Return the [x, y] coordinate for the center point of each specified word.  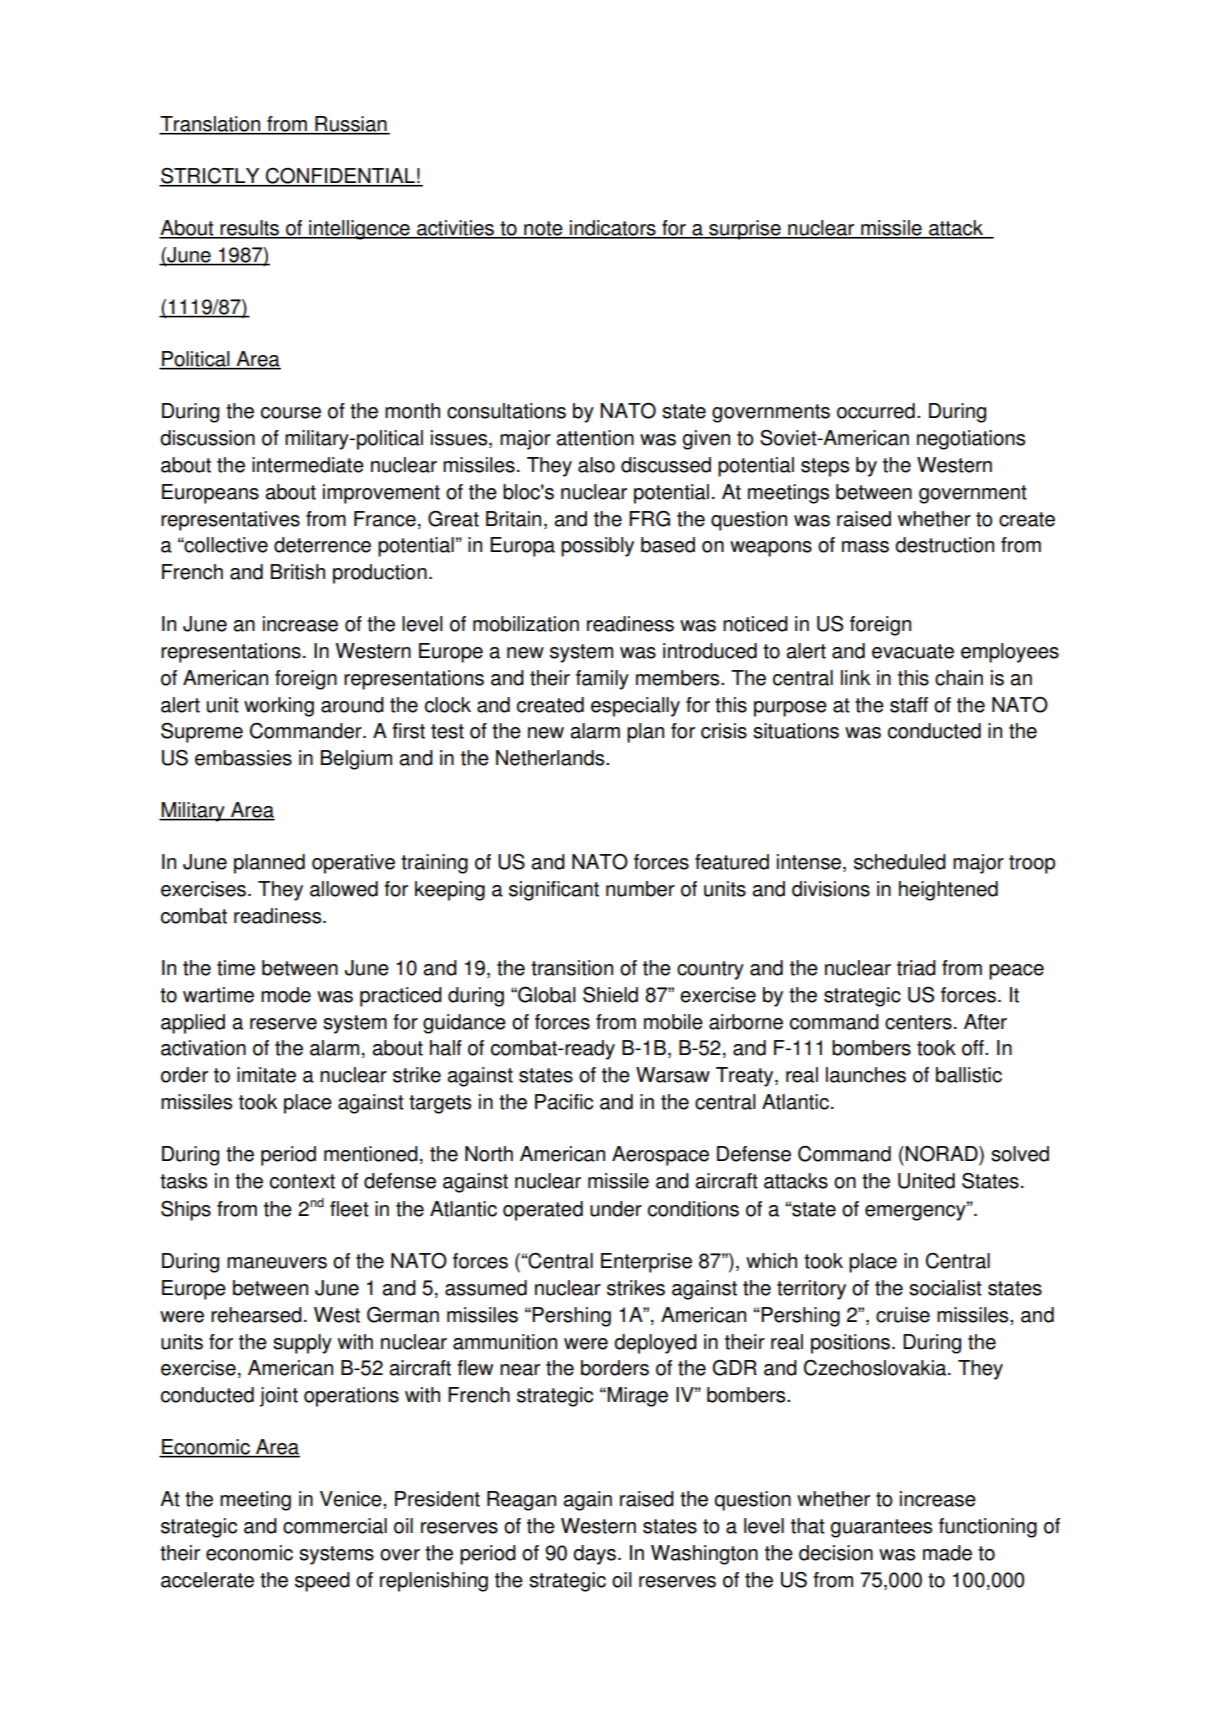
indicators [613, 229]
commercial [335, 1526]
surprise [745, 230]
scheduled [900, 862]
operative [353, 864]
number [640, 889]
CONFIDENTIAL [340, 177]
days [594, 1555]
